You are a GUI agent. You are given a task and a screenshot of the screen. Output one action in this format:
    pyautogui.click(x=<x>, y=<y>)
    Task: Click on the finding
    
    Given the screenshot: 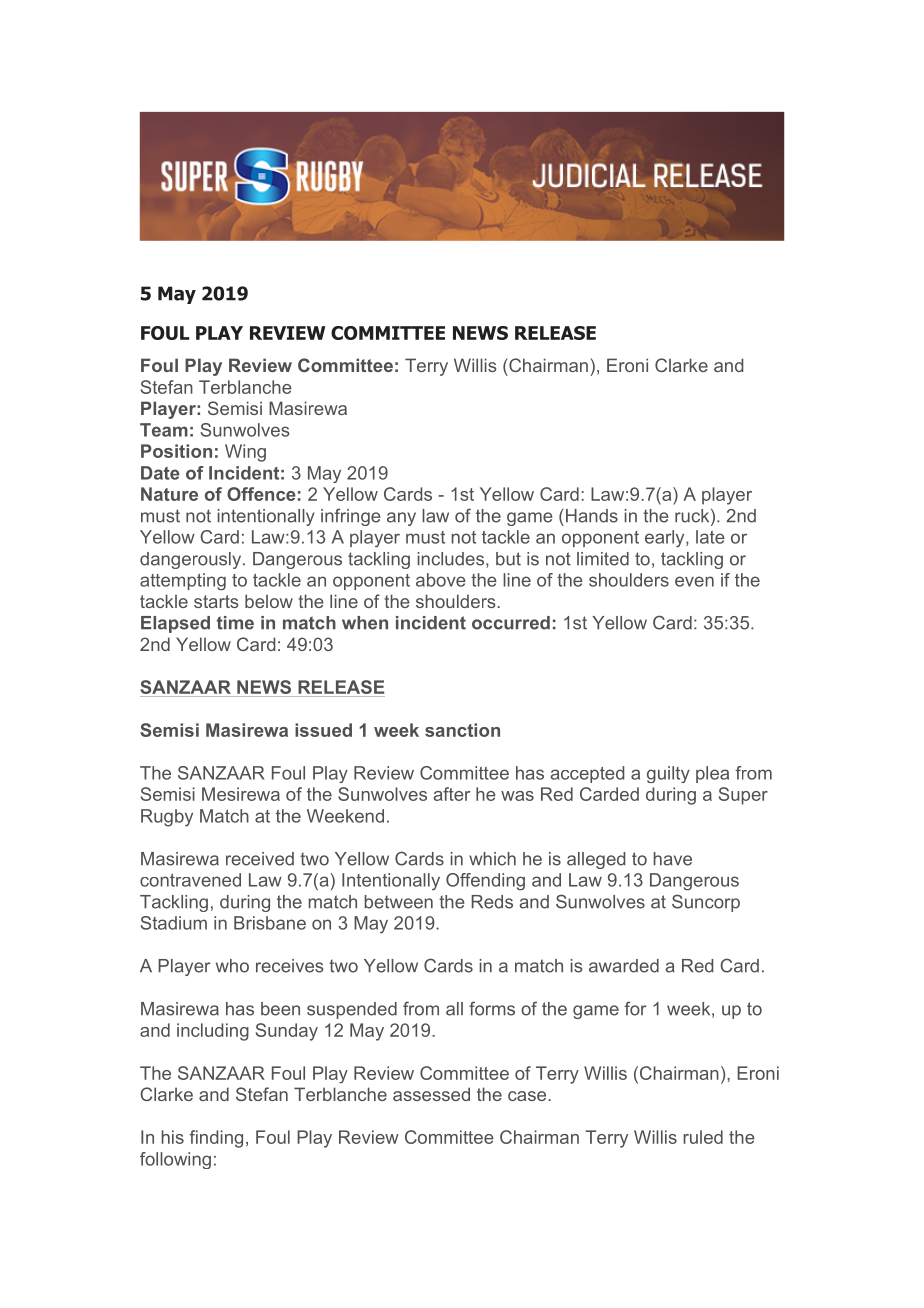 What is the action you would take?
    pyautogui.click(x=216, y=1139)
